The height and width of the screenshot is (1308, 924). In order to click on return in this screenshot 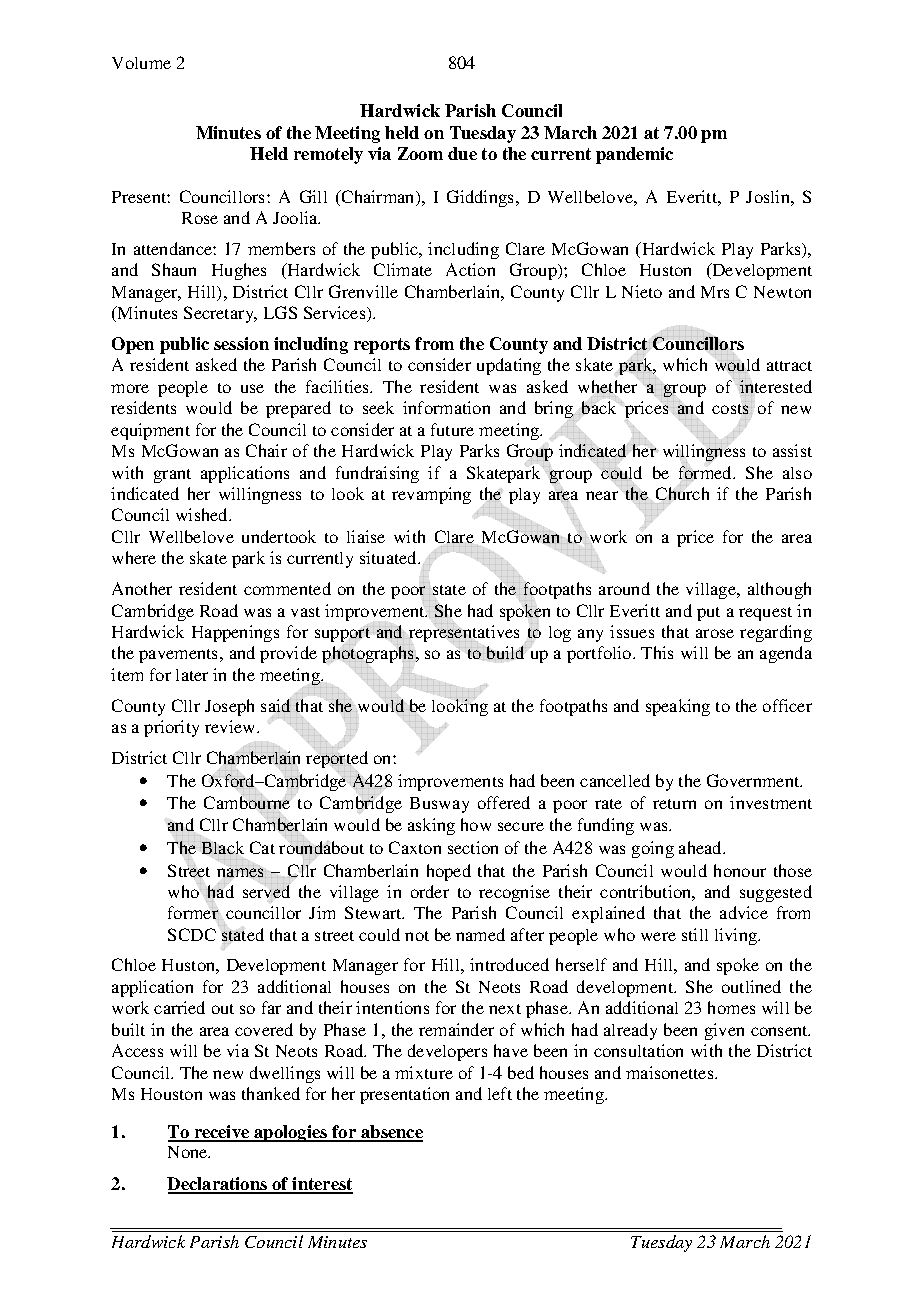, I will do `click(674, 804)`.
